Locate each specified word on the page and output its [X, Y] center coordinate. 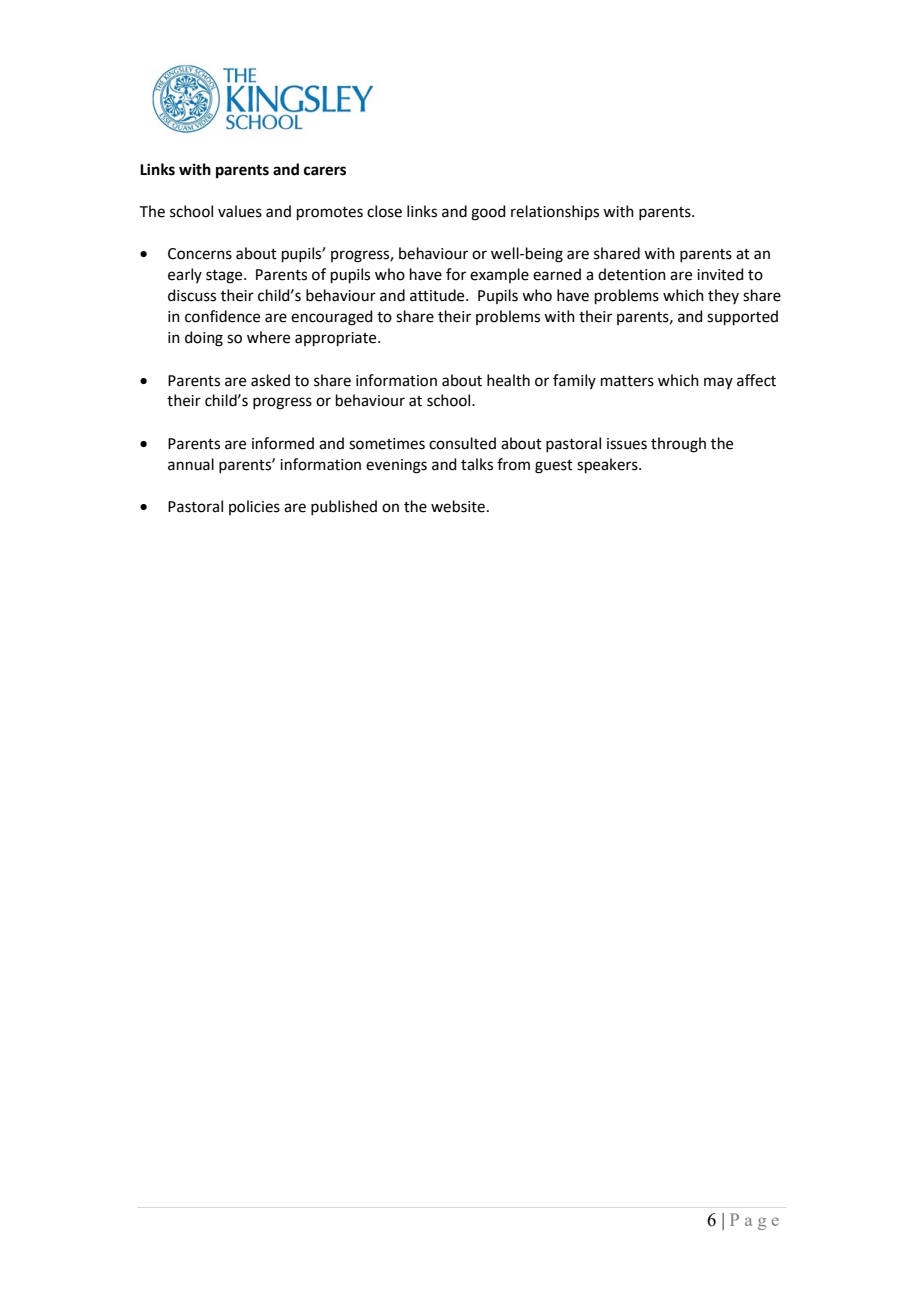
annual [191, 464]
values [240, 211]
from [513, 464]
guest [554, 467]
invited [720, 274]
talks [477, 464]
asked [270, 380]
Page [754, 1221]
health [508, 380]
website [458, 506]
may [718, 383]
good [488, 213]
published [344, 507]
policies [254, 507]
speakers [608, 465]
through [678, 445]
